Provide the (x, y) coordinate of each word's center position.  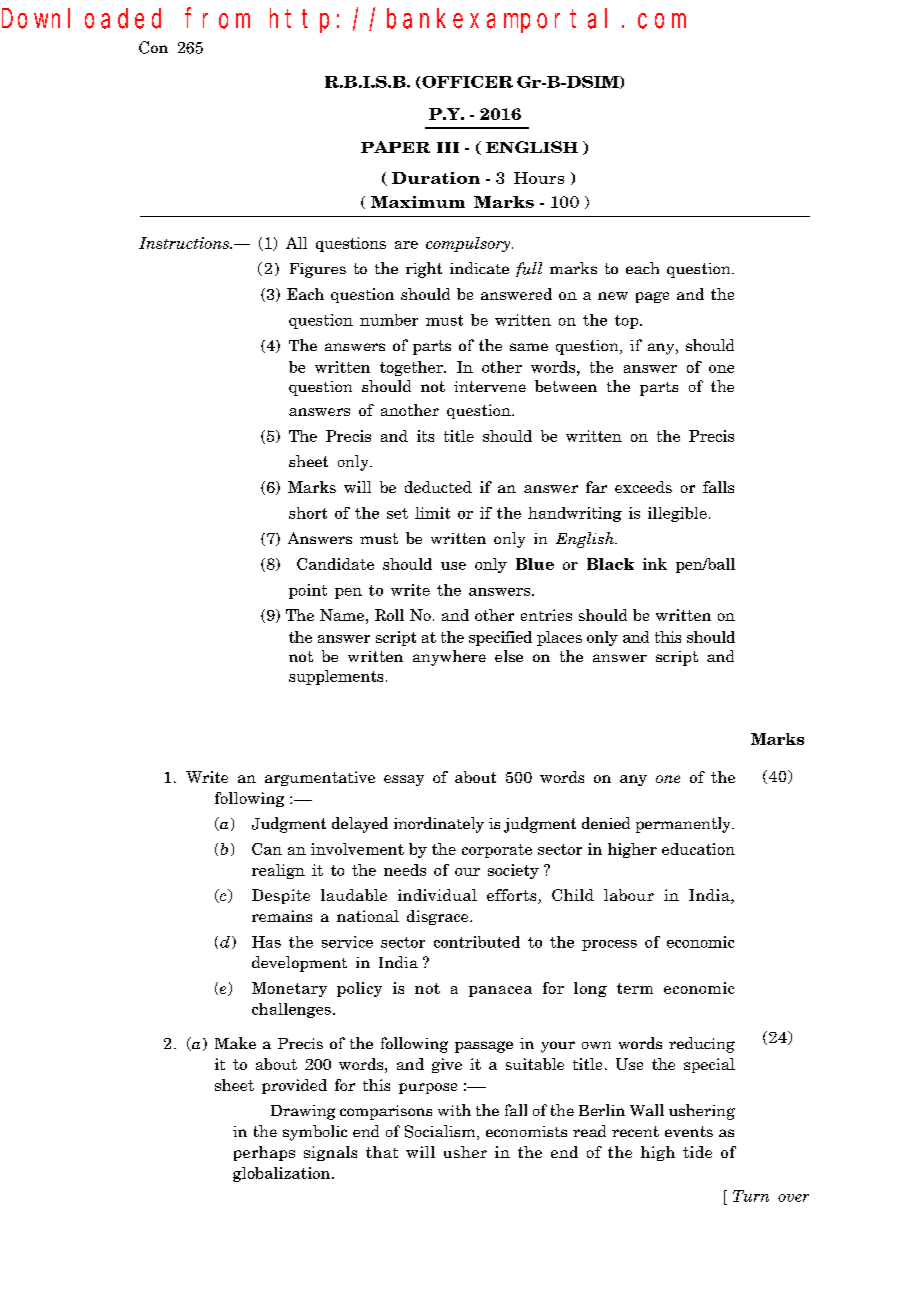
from (217, 18)
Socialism (441, 1132)
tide (697, 1152)
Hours (539, 178)
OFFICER (466, 82)
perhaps (264, 1153)
